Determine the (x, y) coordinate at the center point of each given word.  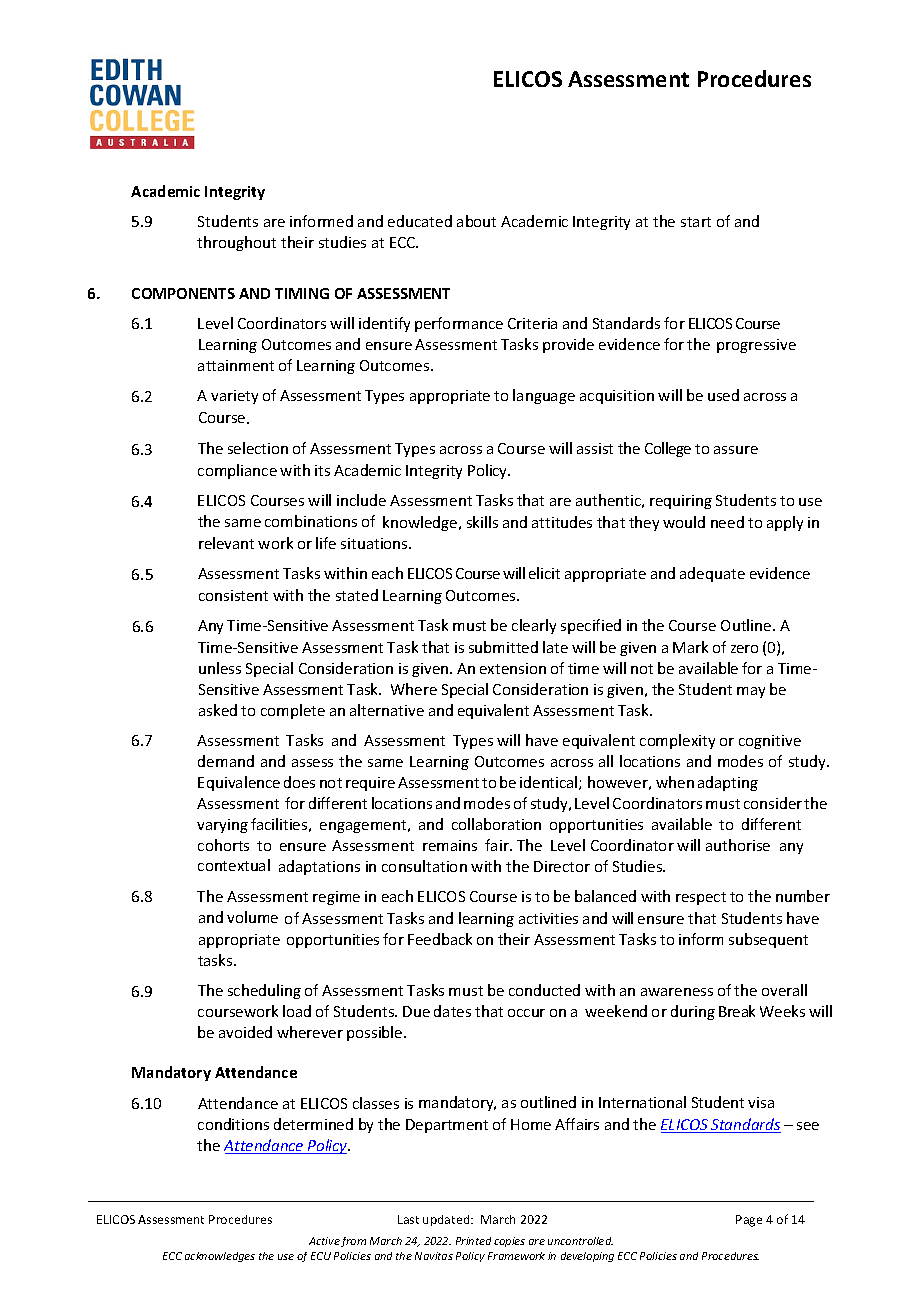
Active (324, 1241)
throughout (236, 243)
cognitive (770, 742)
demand (226, 761)
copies (509, 1242)
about (476, 221)
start (696, 222)
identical (550, 783)
